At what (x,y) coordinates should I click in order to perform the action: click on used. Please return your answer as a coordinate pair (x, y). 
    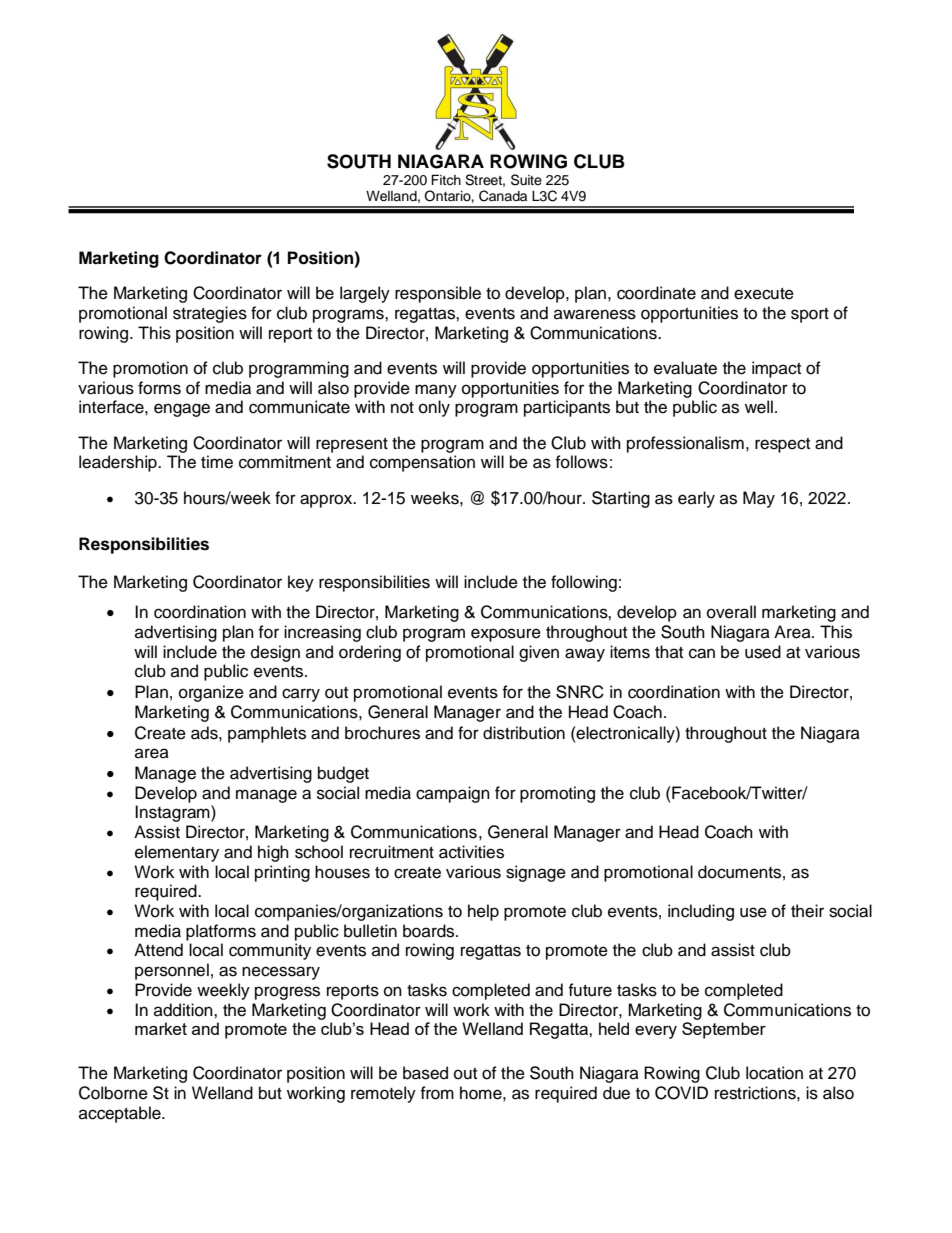
    Looking at the image, I should click on (763, 652).
